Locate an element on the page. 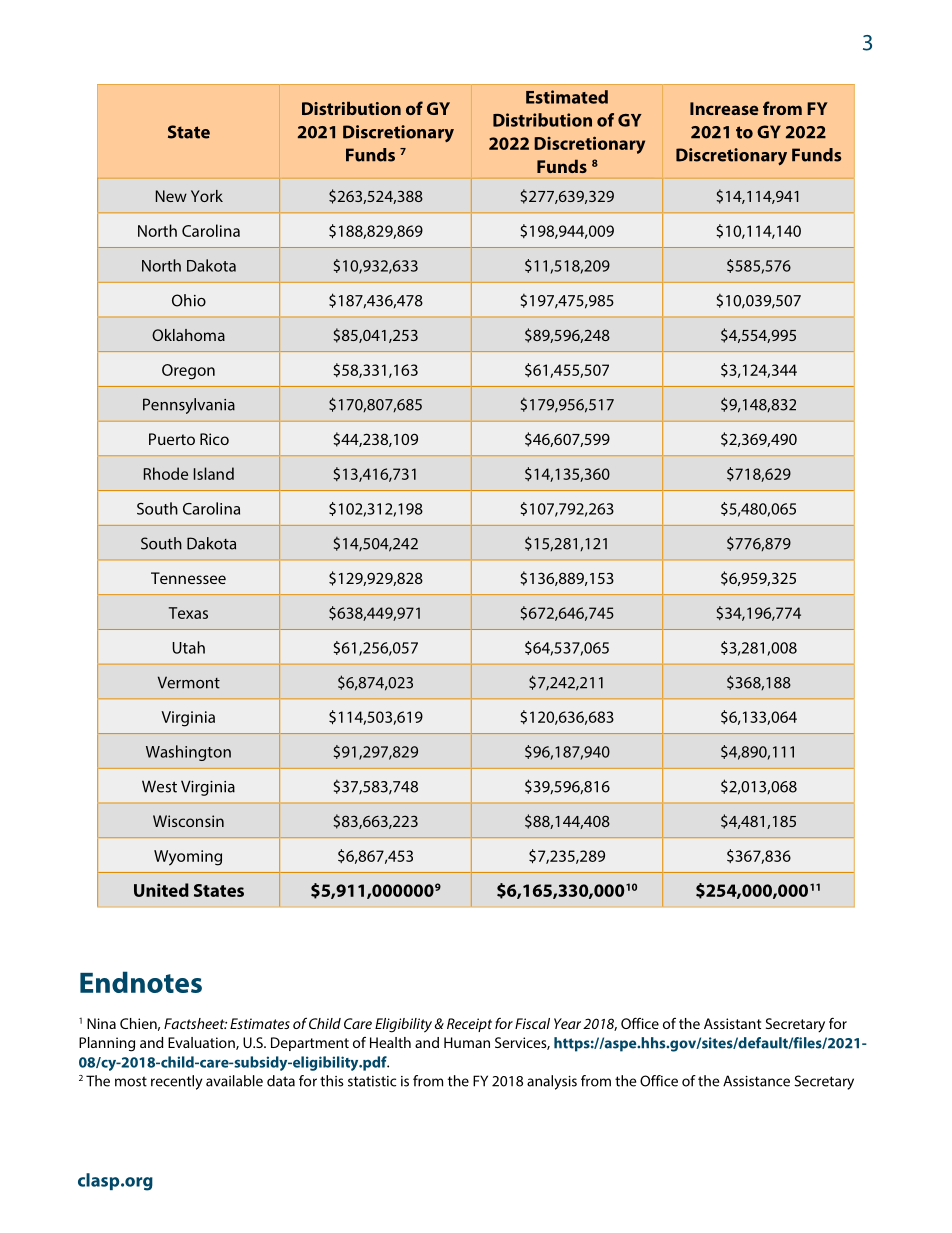  Puerto is located at coordinates (172, 439).
